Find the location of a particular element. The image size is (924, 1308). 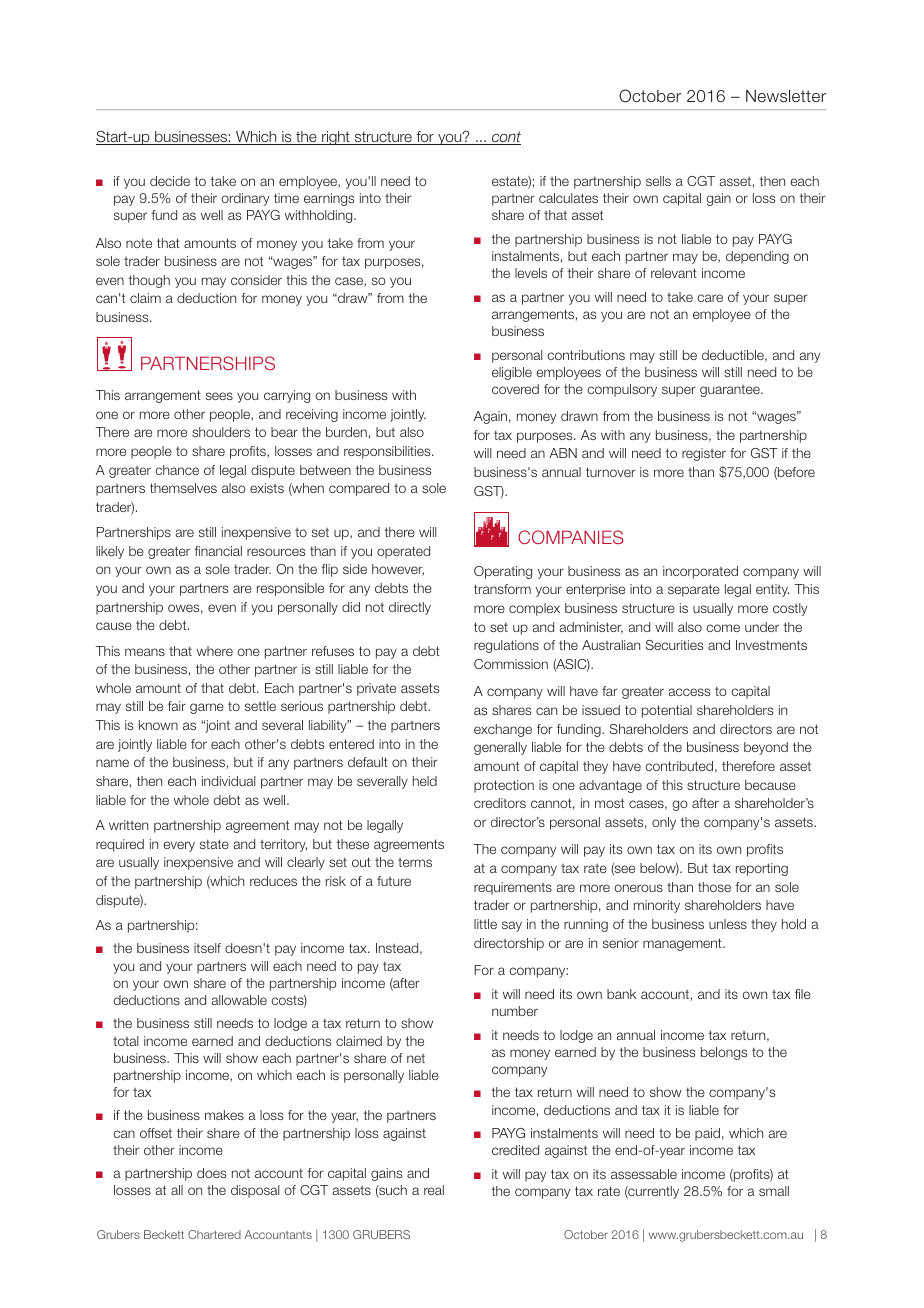

where is located at coordinates (215, 651).
